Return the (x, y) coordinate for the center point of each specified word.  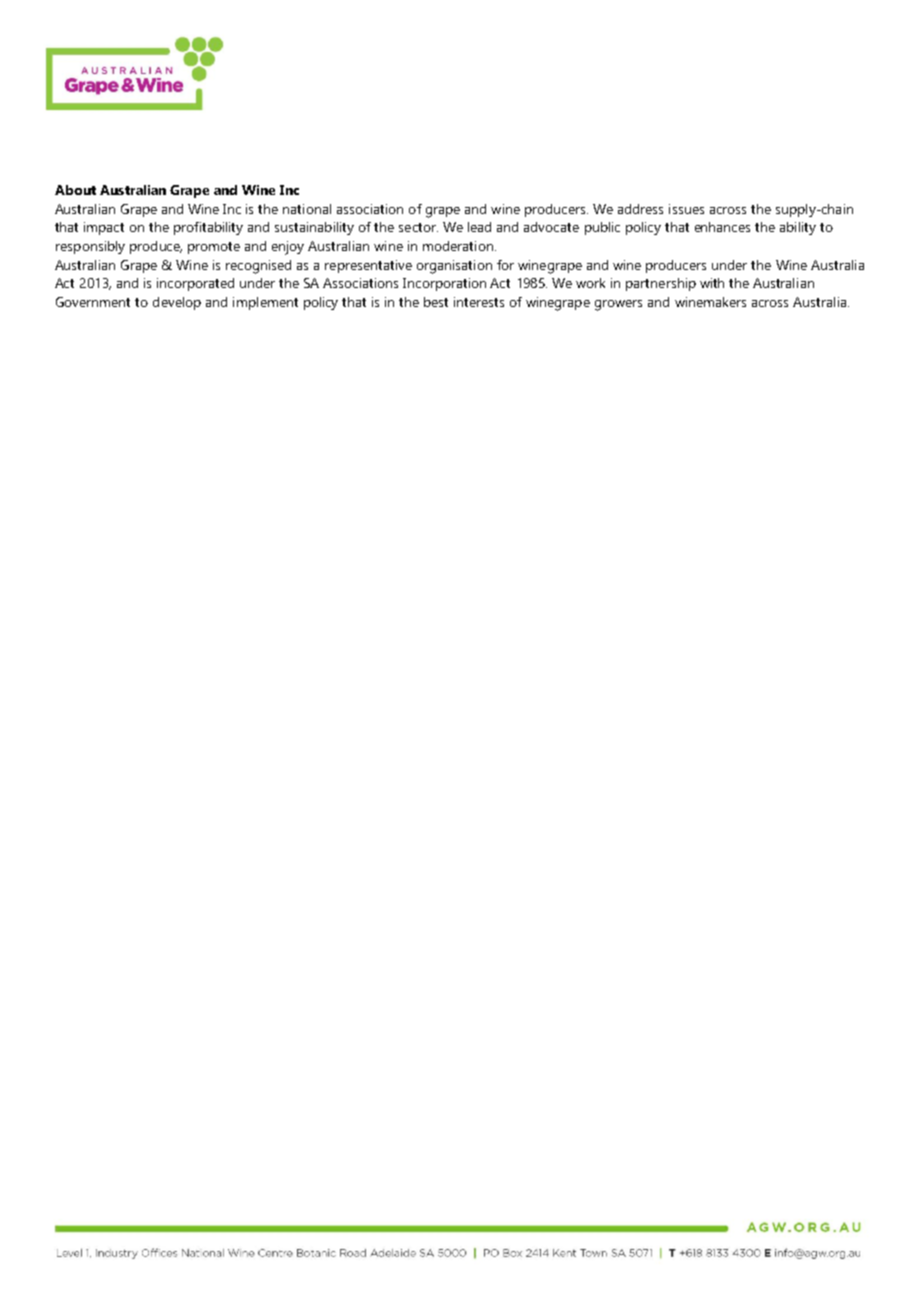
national (307, 209)
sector (418, 227)
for (505, 265)
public (602, 228)
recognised (258, 267)
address (640, 209)
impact (104, 228)
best (436, 302)
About (75, 190)
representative (368, 266)
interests (479, 302)
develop (177, 303)
